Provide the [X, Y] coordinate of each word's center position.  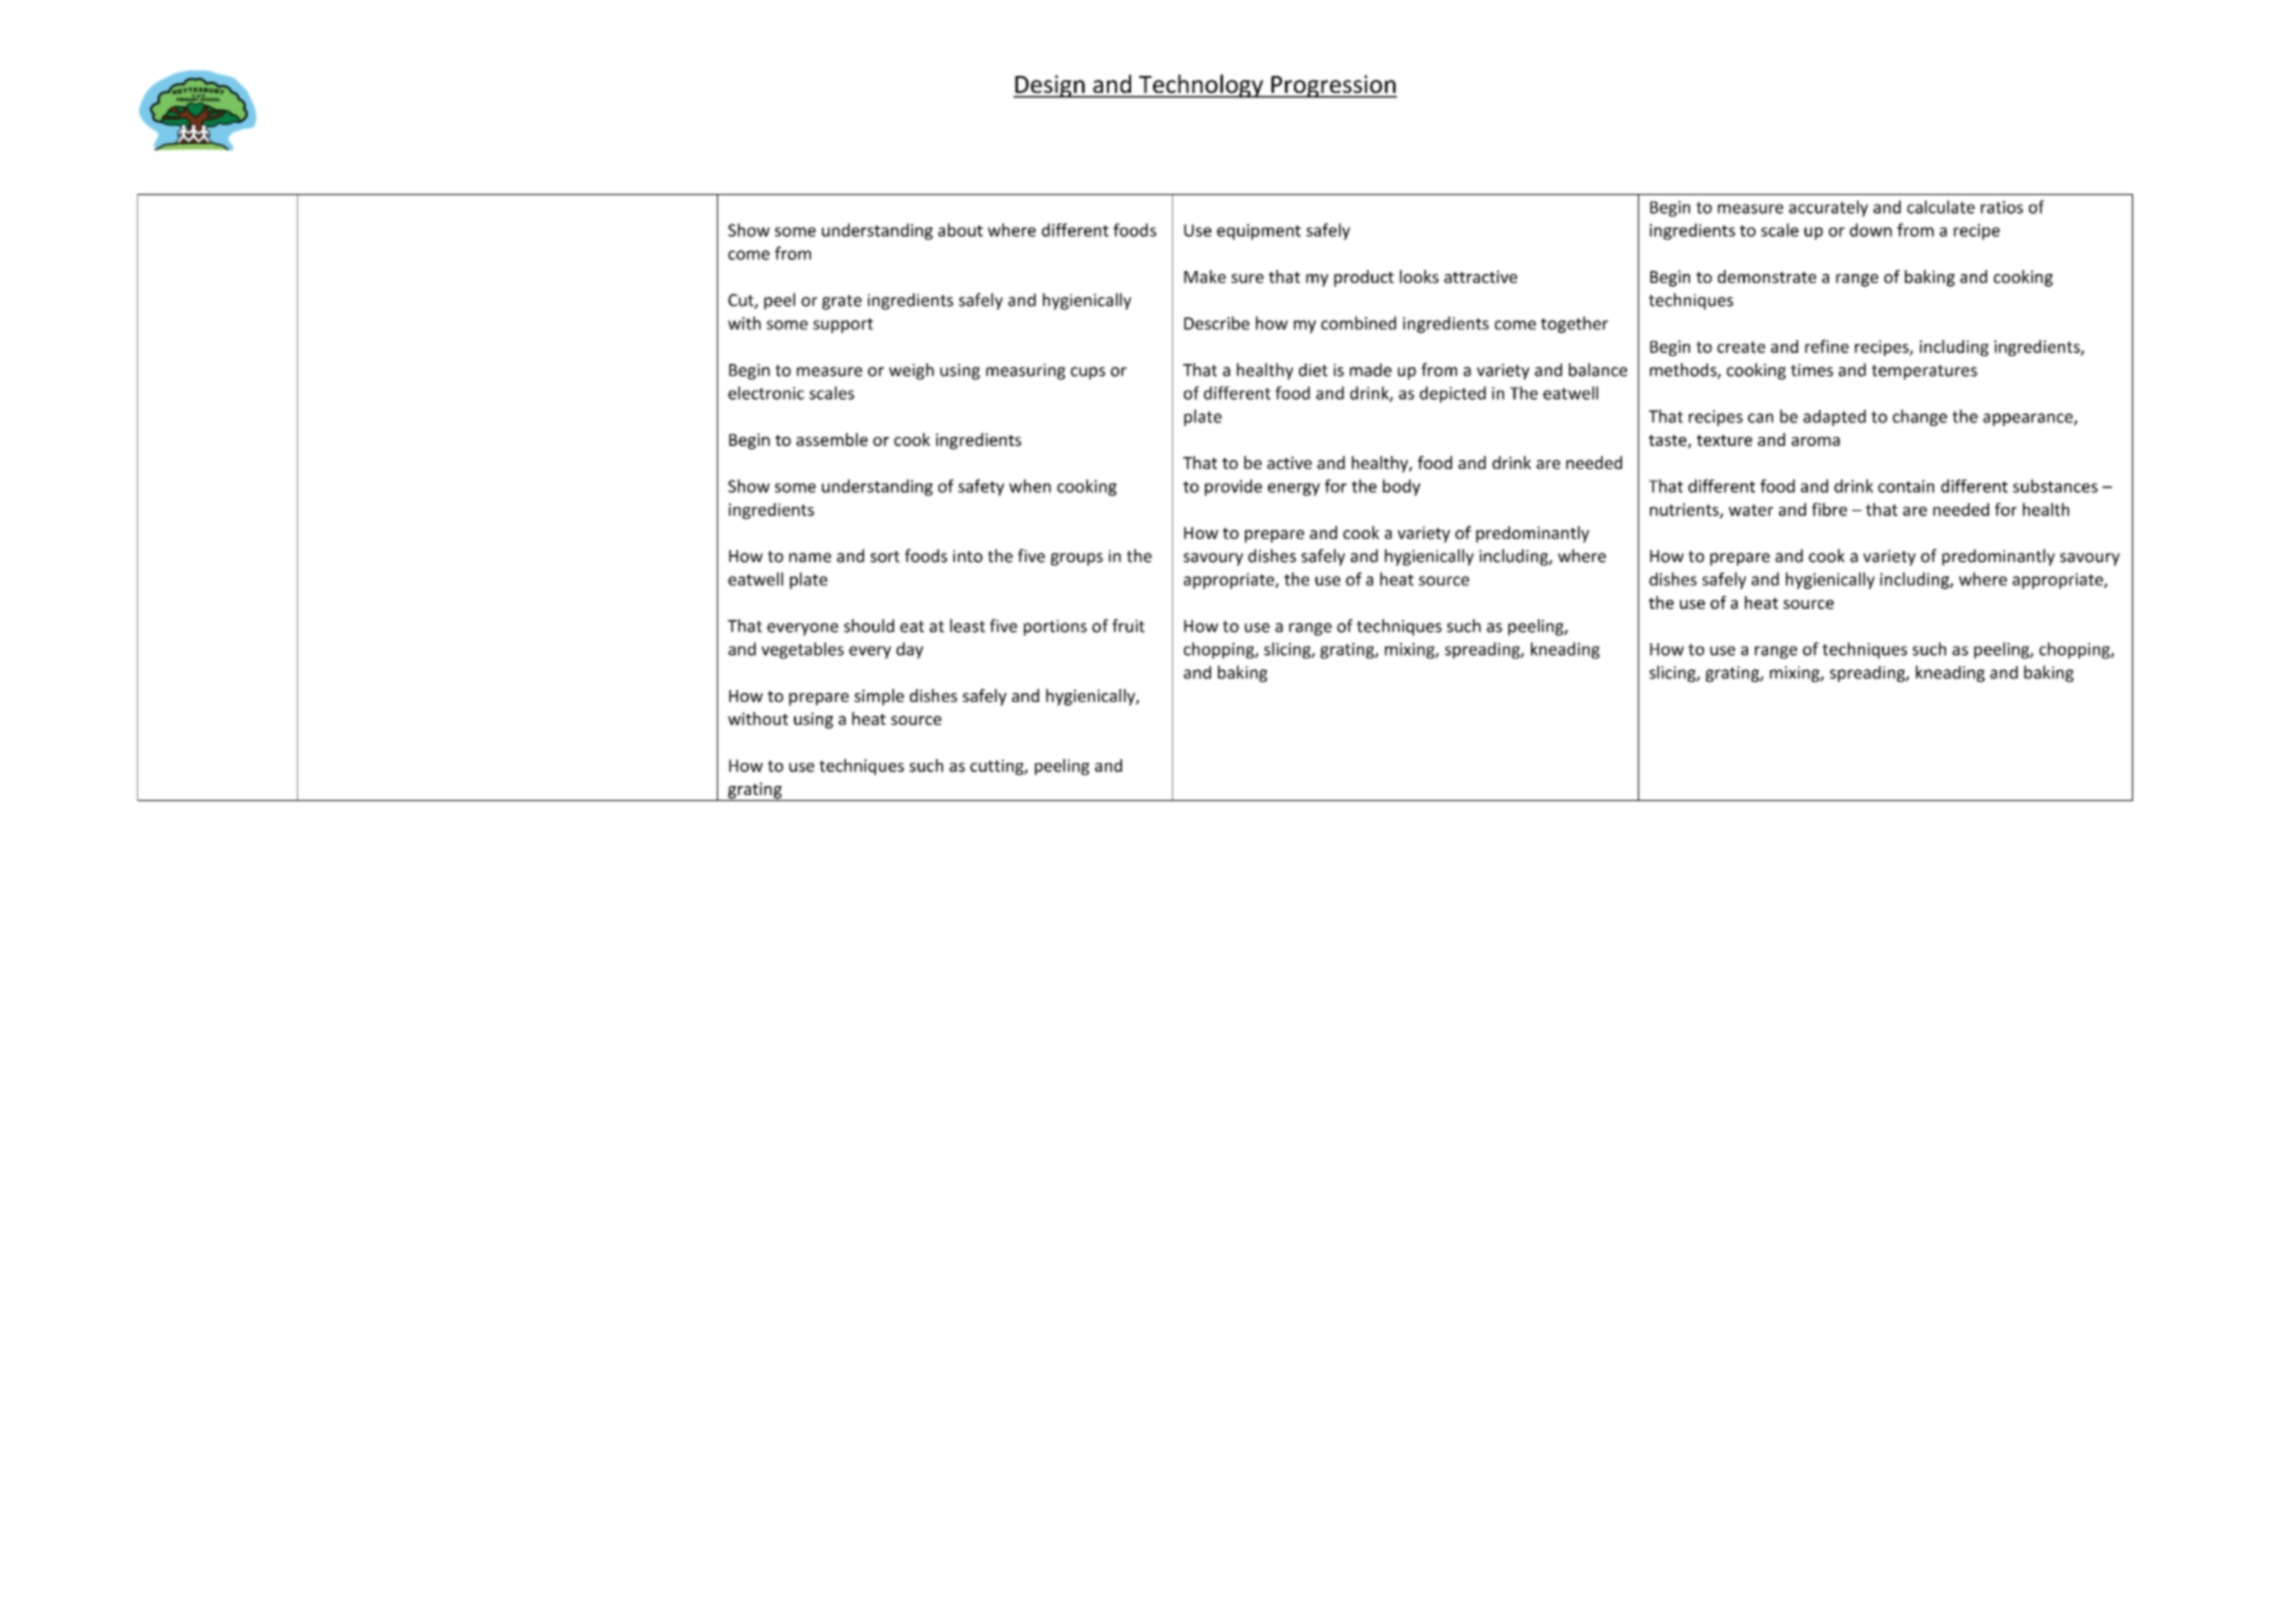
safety [981, 487]
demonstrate [1767, 276]
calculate [1941, 207]
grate [842, 302]
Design [1050, 86]
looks [1419, 276]
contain [1906, 486]
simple [879, 697]
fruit [1128, 626]
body [1402, 487]
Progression [1333, 86]
